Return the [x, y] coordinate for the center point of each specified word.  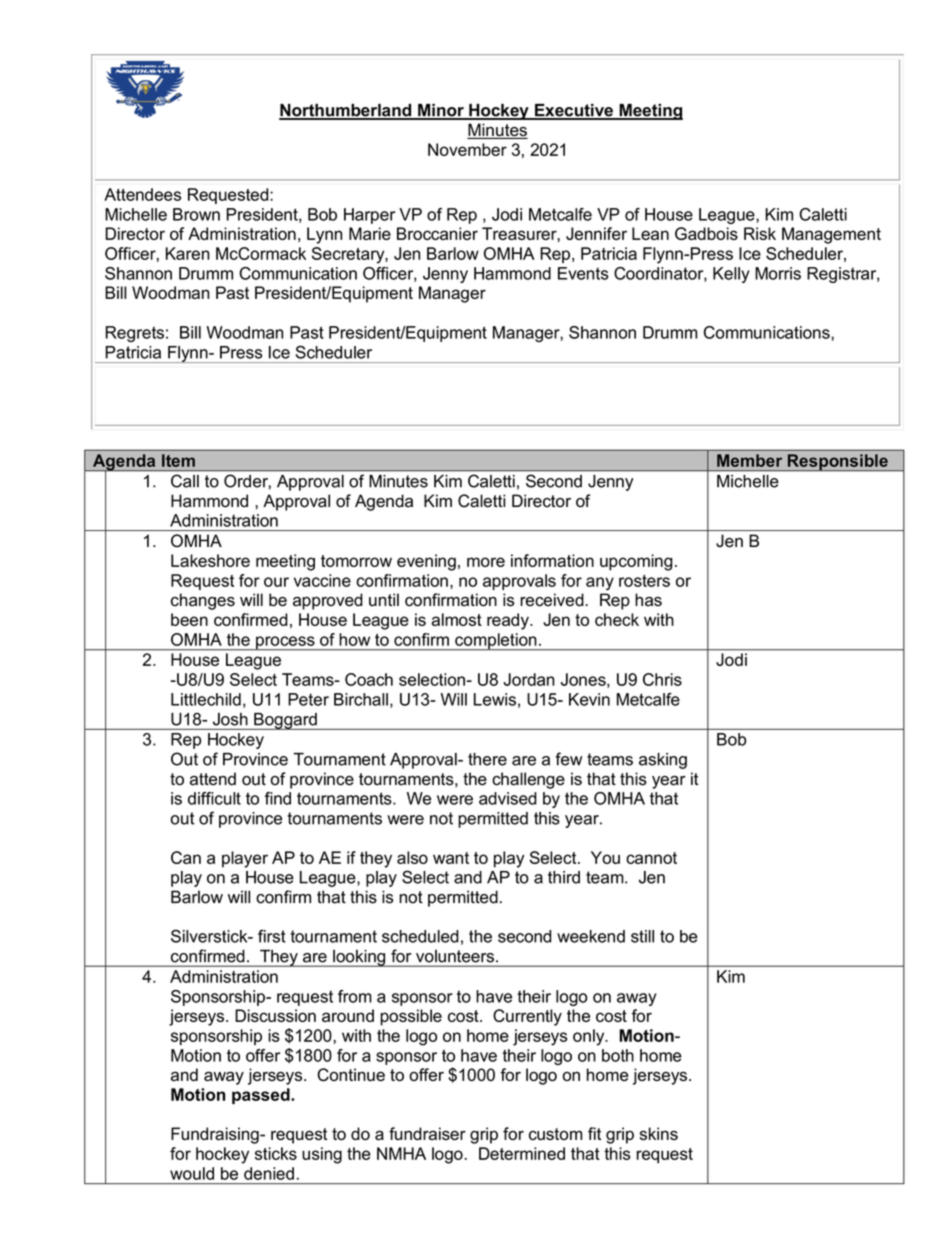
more [486, 562]
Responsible [837, 462]
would [192, 1173]
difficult [214, 798]
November [467, 149]
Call [185, 481]
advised [508, 798]
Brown [196, 214]
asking [663, 761]
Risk [760, 233]
